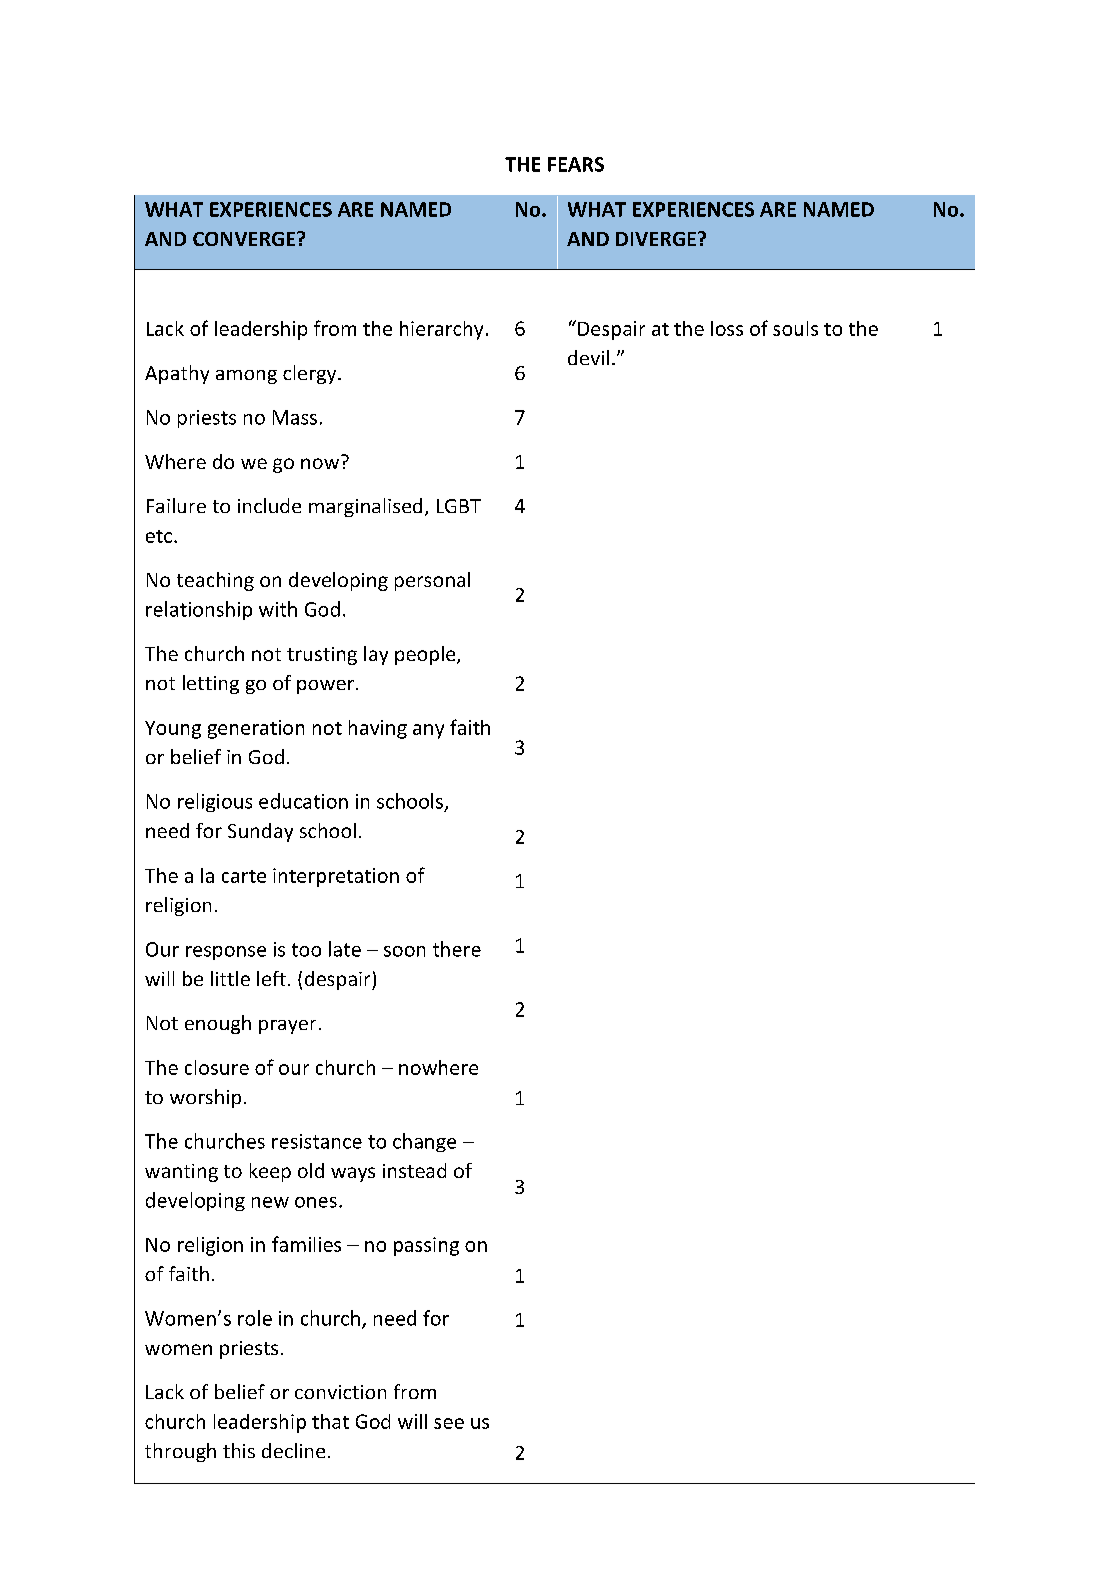  What do you see at coordinates (245, 239) in the document?
I see `CONVERGE` at bounding box center [245, 239].
